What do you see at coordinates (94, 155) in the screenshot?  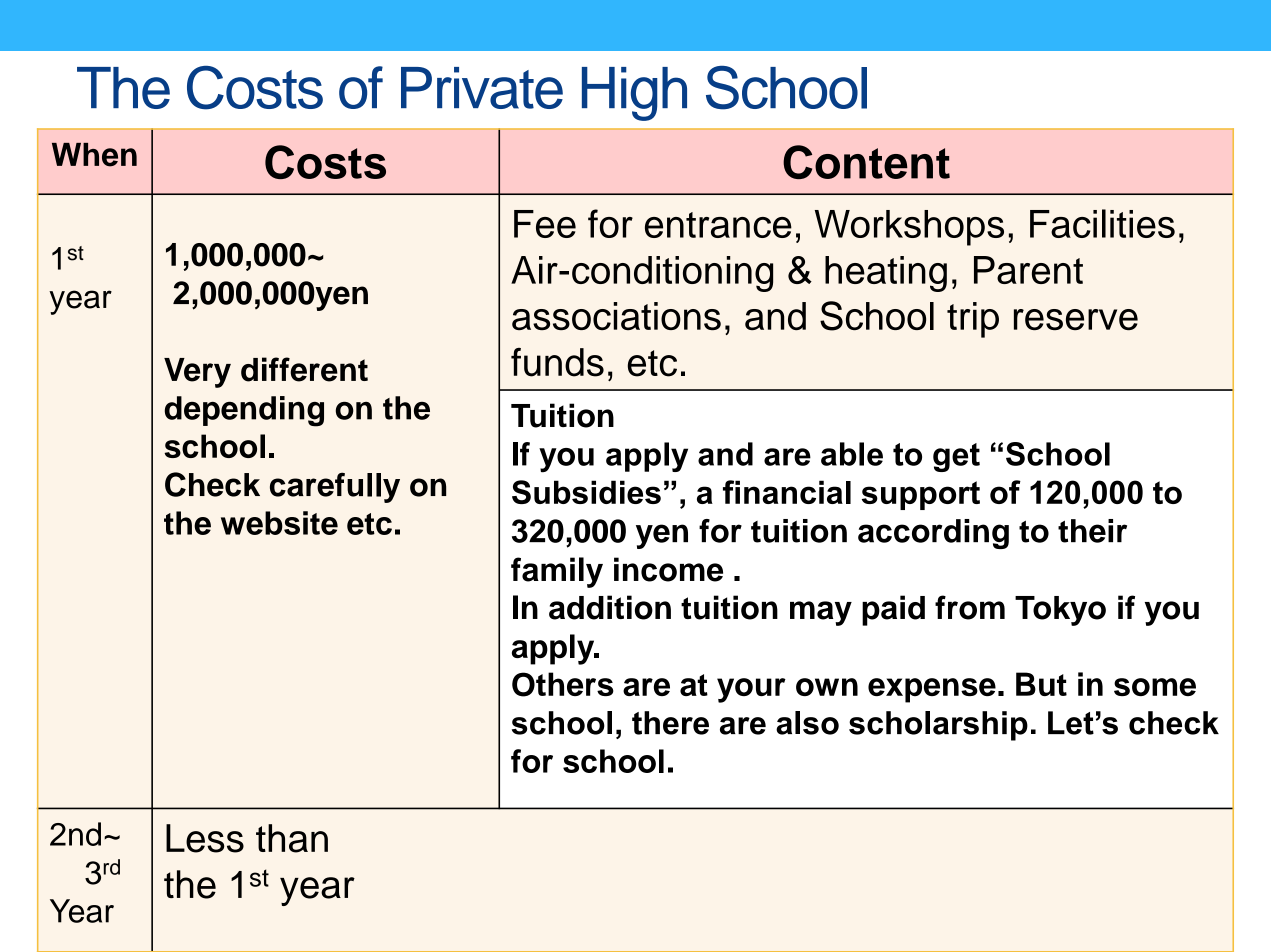 I see `When` at bounding box center [94, 155].
